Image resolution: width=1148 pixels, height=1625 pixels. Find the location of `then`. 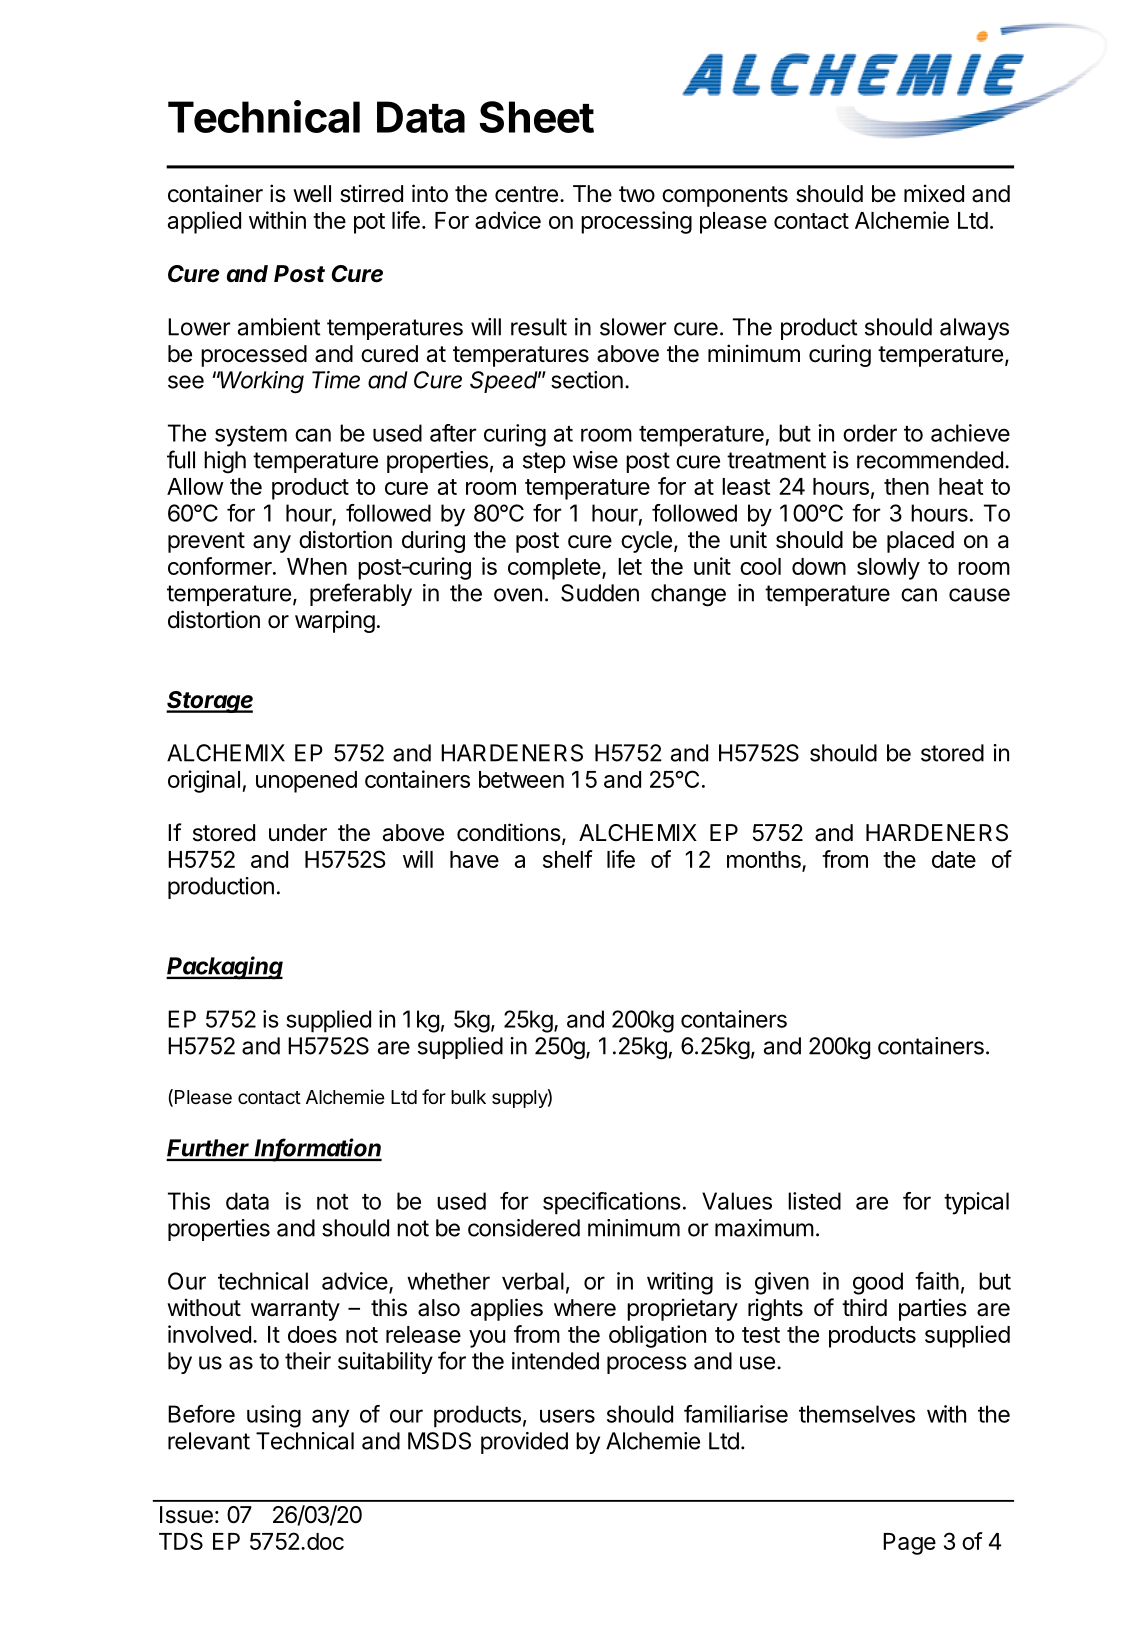

then is located at coordinates (906, 486).
